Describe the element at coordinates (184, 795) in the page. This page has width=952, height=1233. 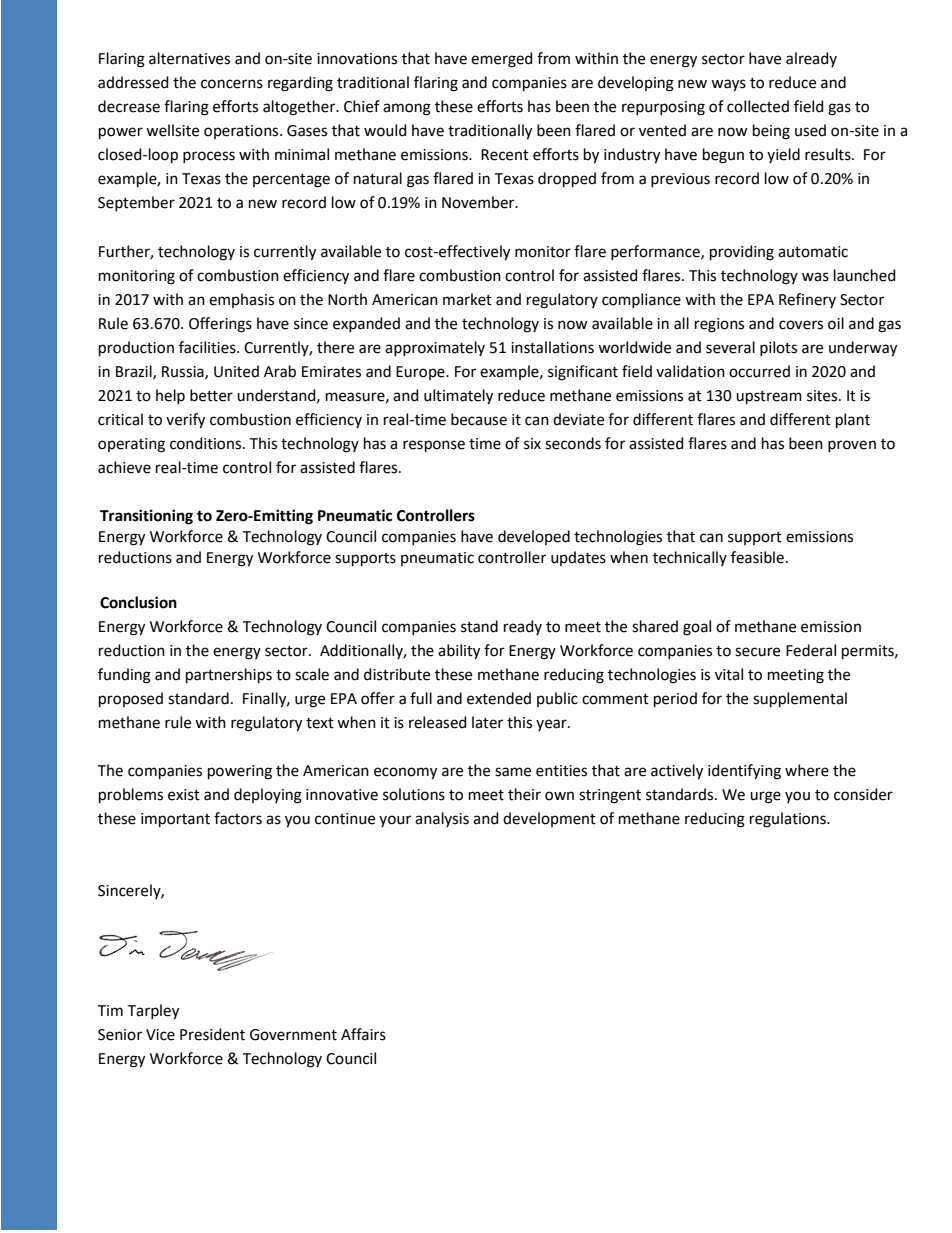
I see `exist` at that location.
